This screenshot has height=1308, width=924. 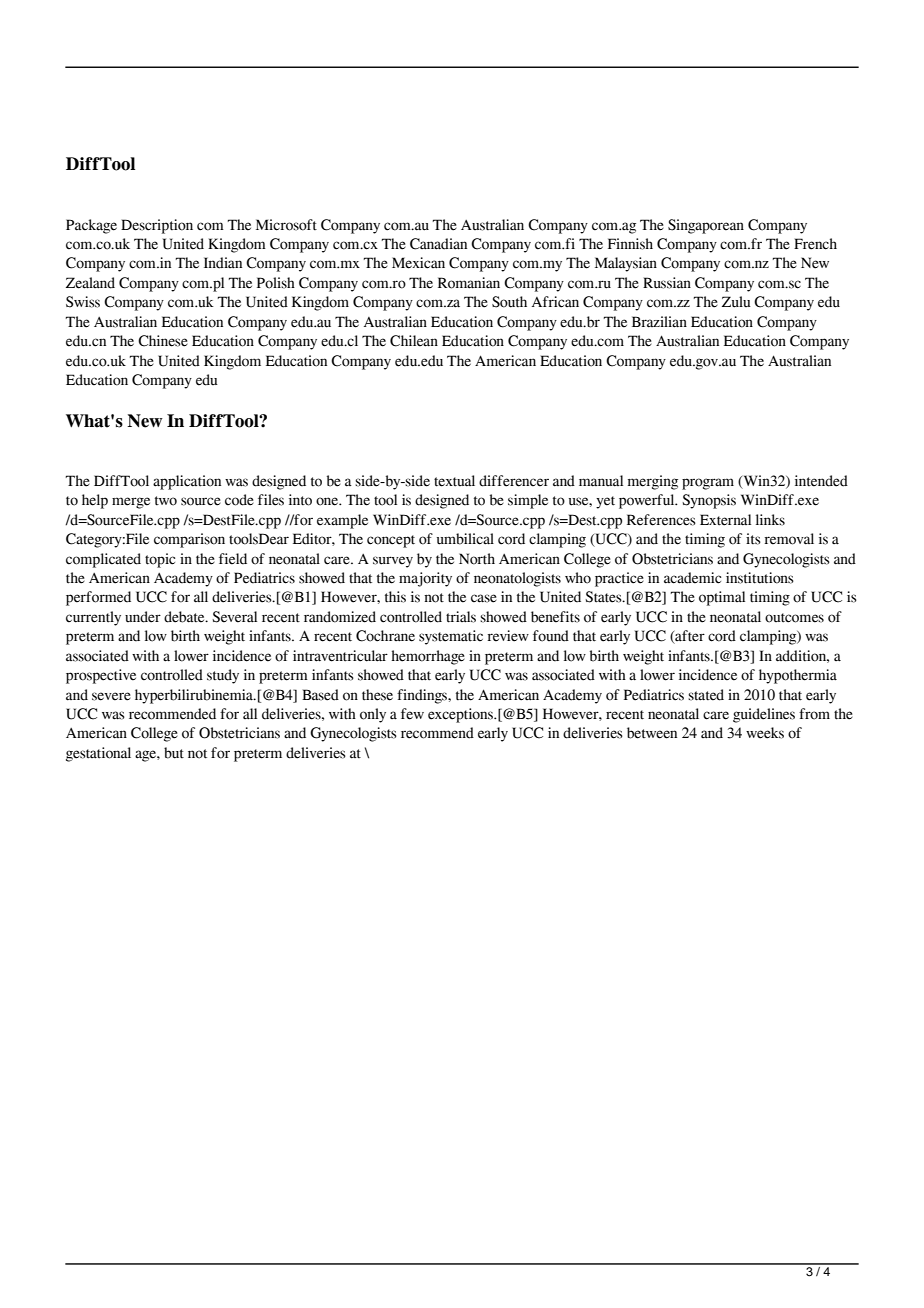 What do you see at coordinates (174, 753) in the screenshot?
I see `but` at bounding box center [174, 753].
